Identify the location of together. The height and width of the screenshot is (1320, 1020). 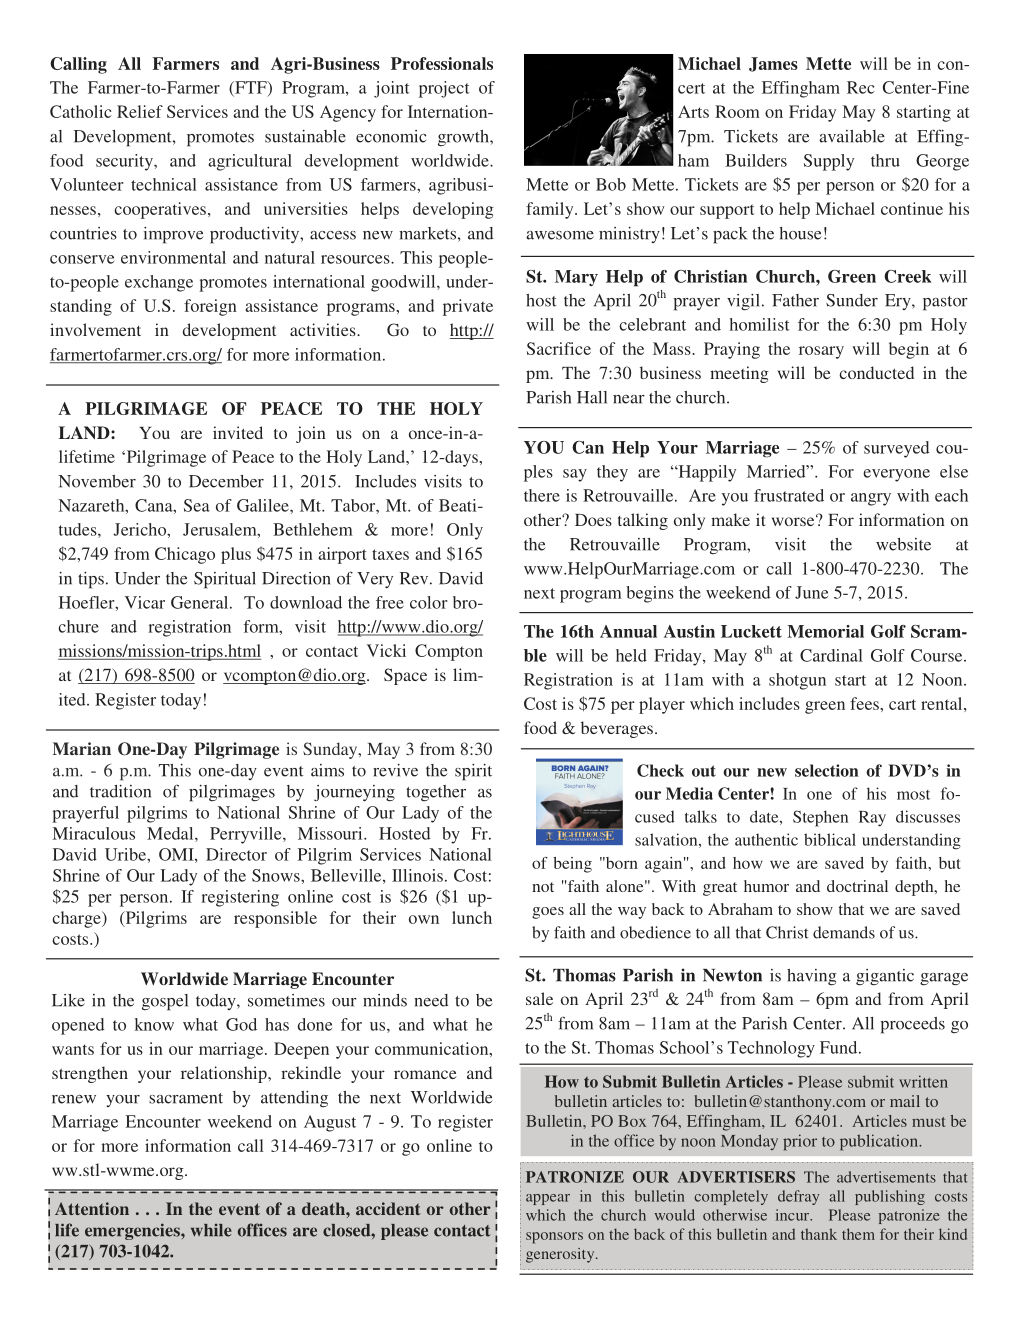
(436, 793).
